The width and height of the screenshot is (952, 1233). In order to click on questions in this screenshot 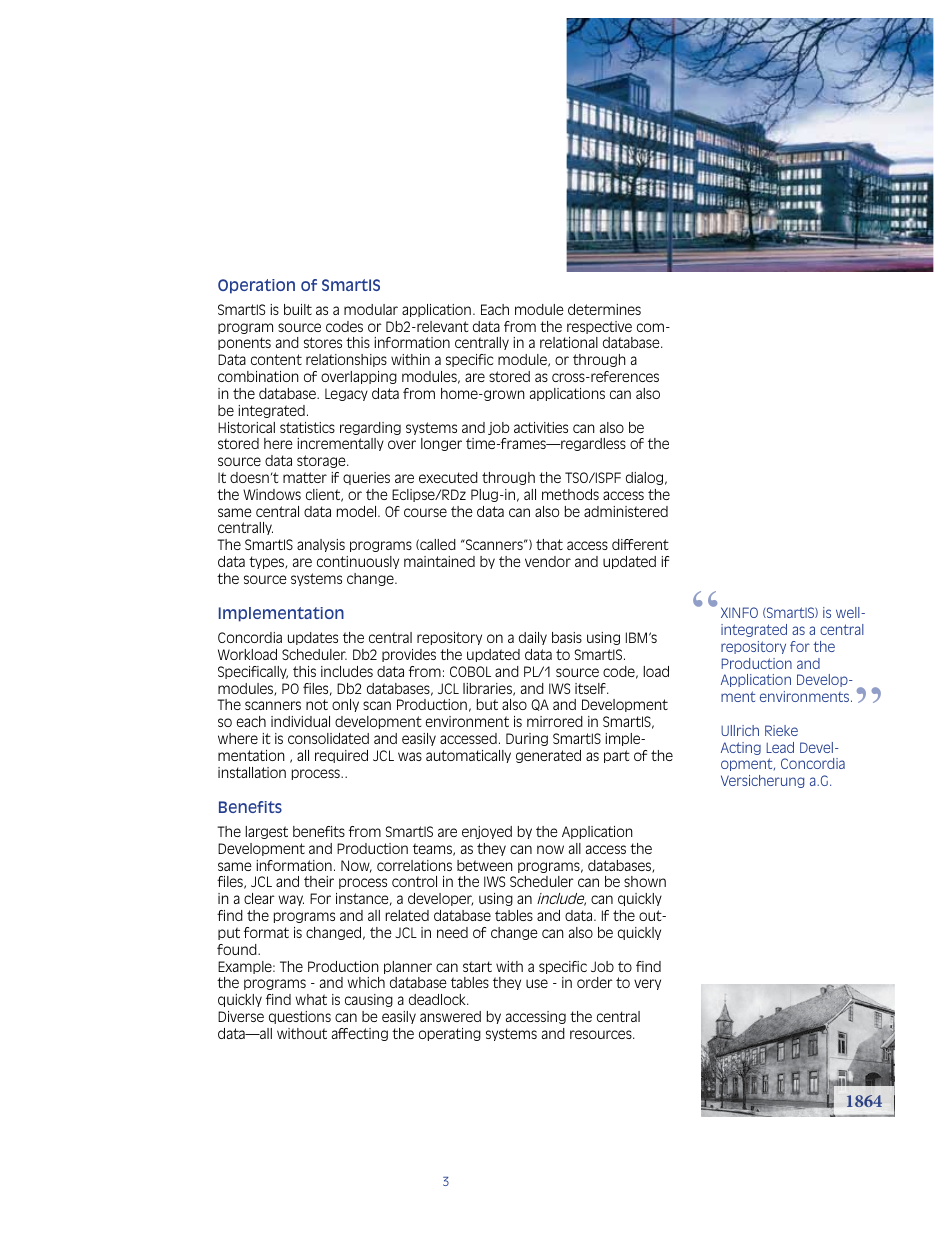, I will do `click(300, 1017)`.
